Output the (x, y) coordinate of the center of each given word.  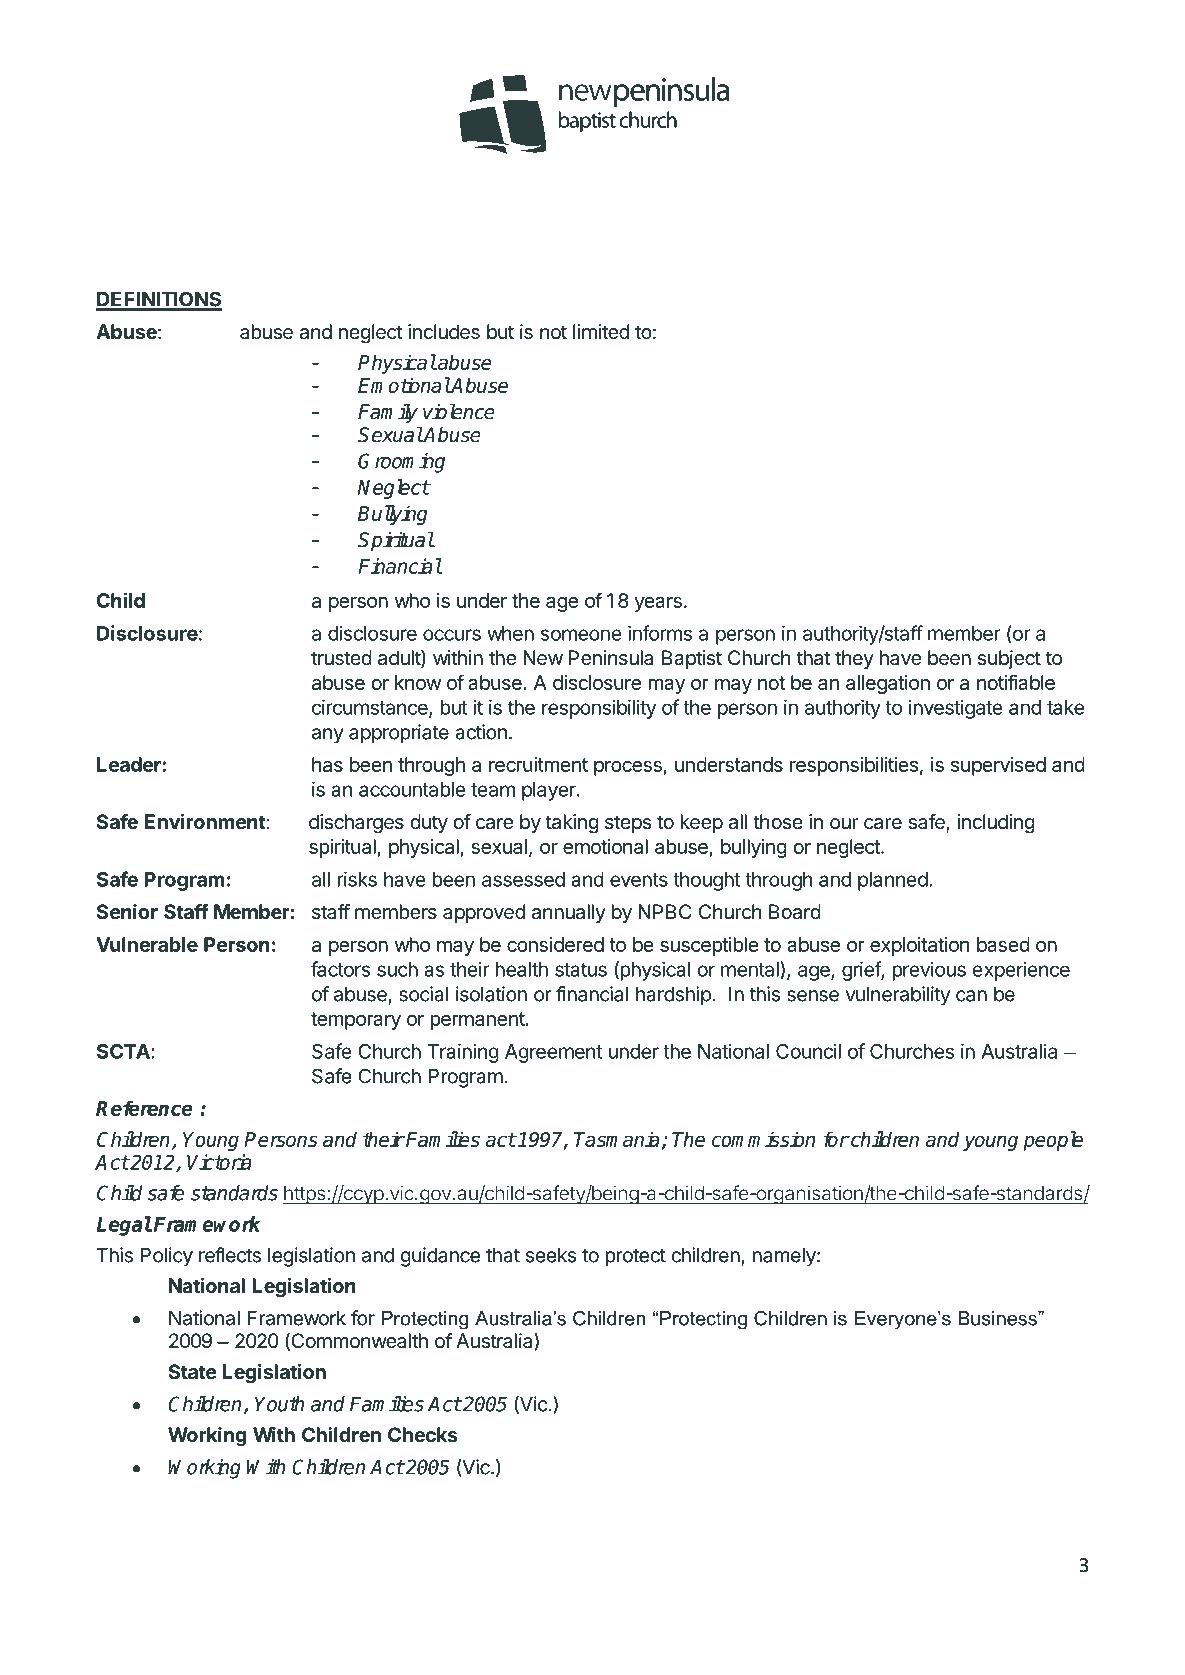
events (639, 880)
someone (581, 635)
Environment (205, 821)
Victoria (219, 1162)
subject (1009, 659)
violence (459, 412)
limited (601, 332)
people (1053, 1141)
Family (388, 413)
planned (893, 881)
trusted (341, 658)
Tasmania (617, 1139)
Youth (279, 1404)
